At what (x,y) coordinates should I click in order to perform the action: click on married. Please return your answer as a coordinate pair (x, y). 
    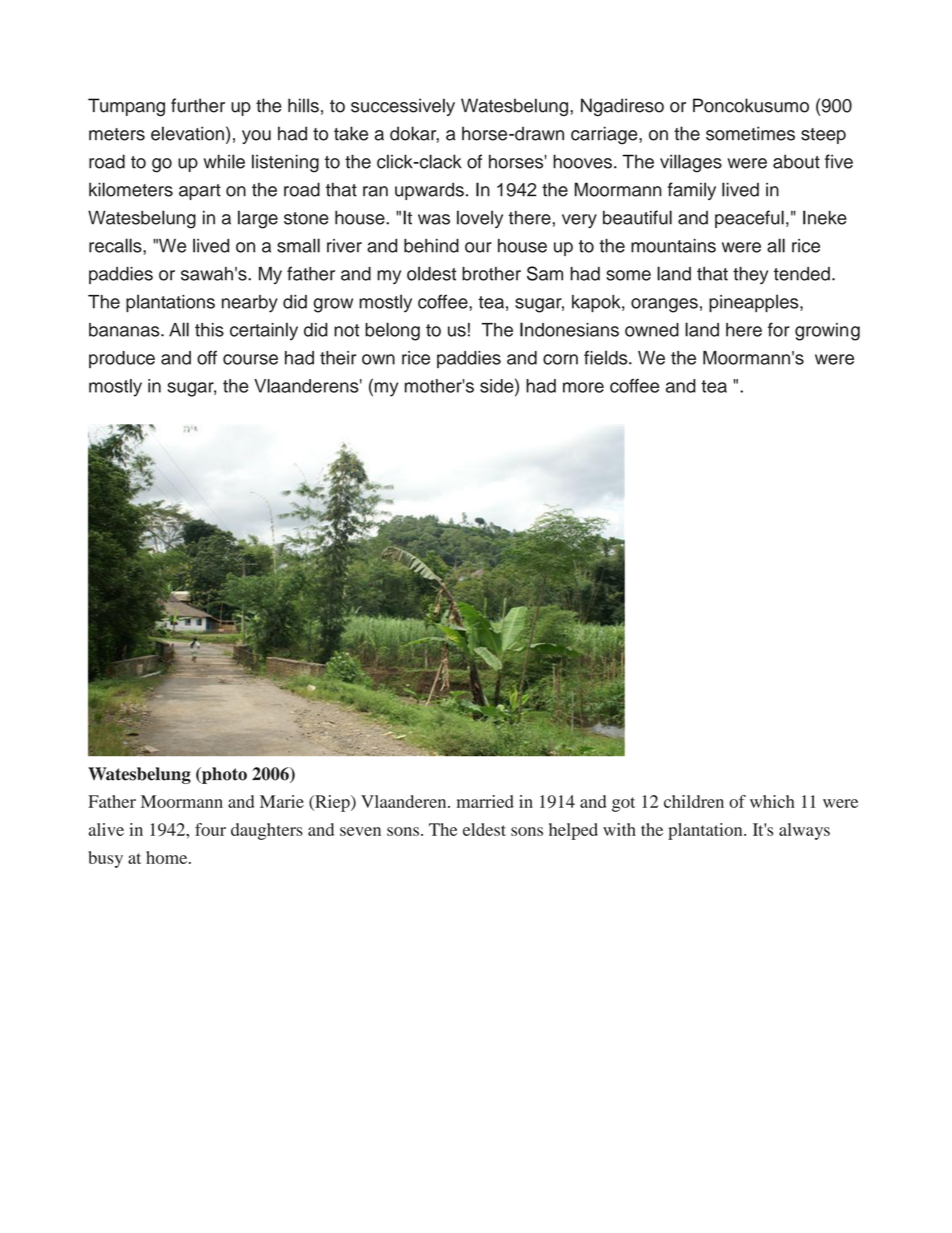
    Looking at the image, I should click on (485, 801).
